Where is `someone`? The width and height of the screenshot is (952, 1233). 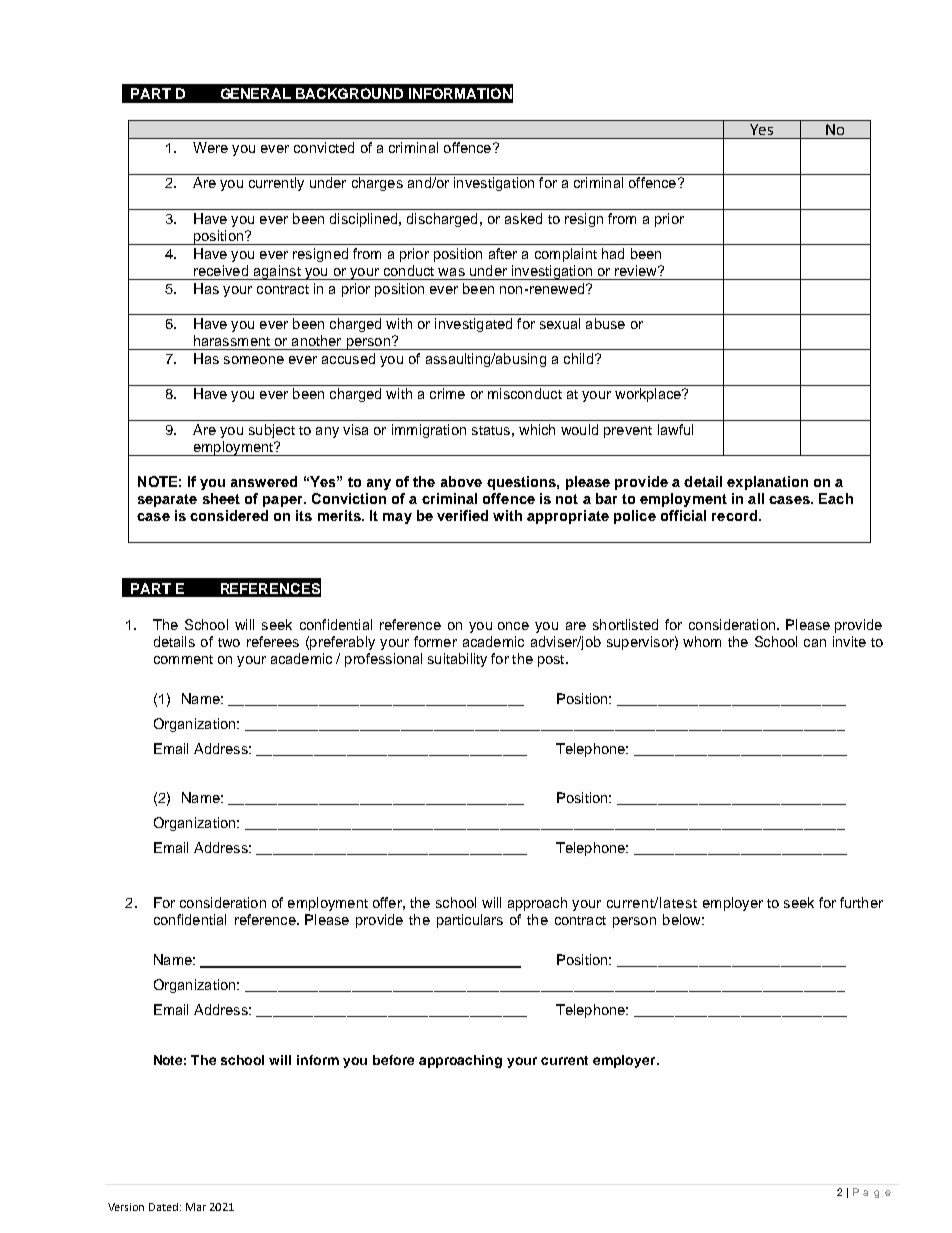 someone is located at coordinates (254, 360).
